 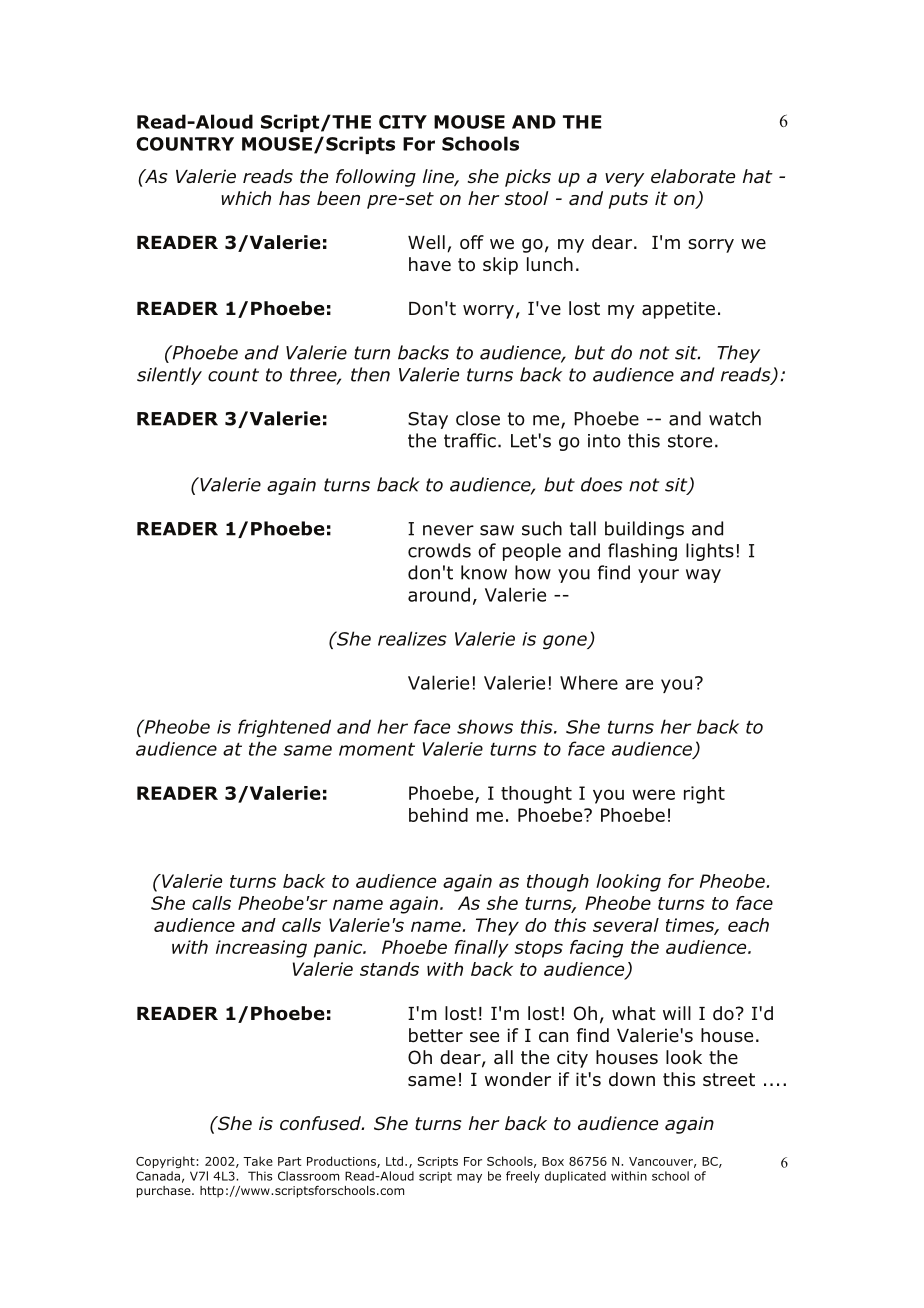 I want to click on shows, so click(x=485, y=726).
